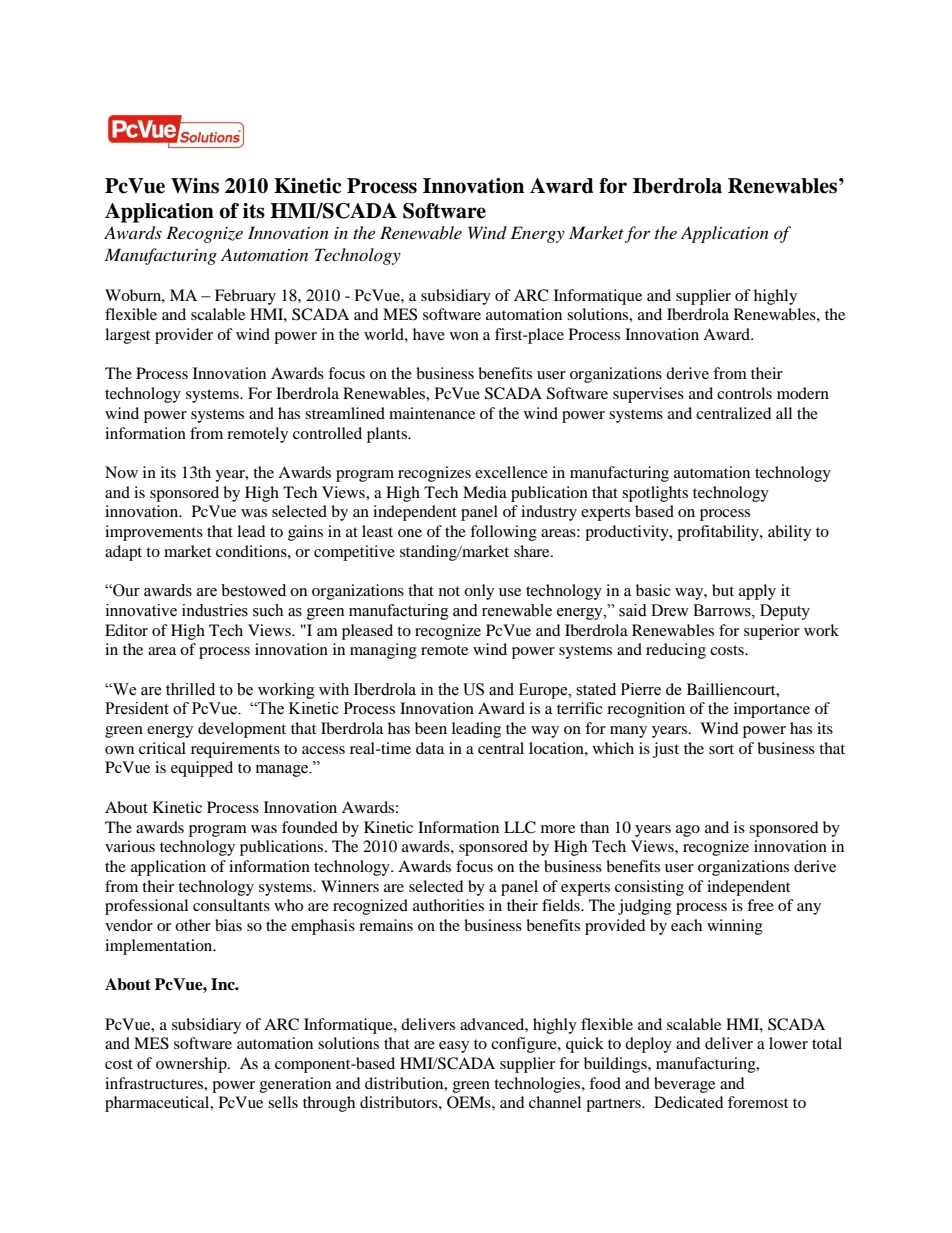  What do you see at coordinates (464, 336) in the screenshot?
I see `won` at bounding box center [464, 336].
